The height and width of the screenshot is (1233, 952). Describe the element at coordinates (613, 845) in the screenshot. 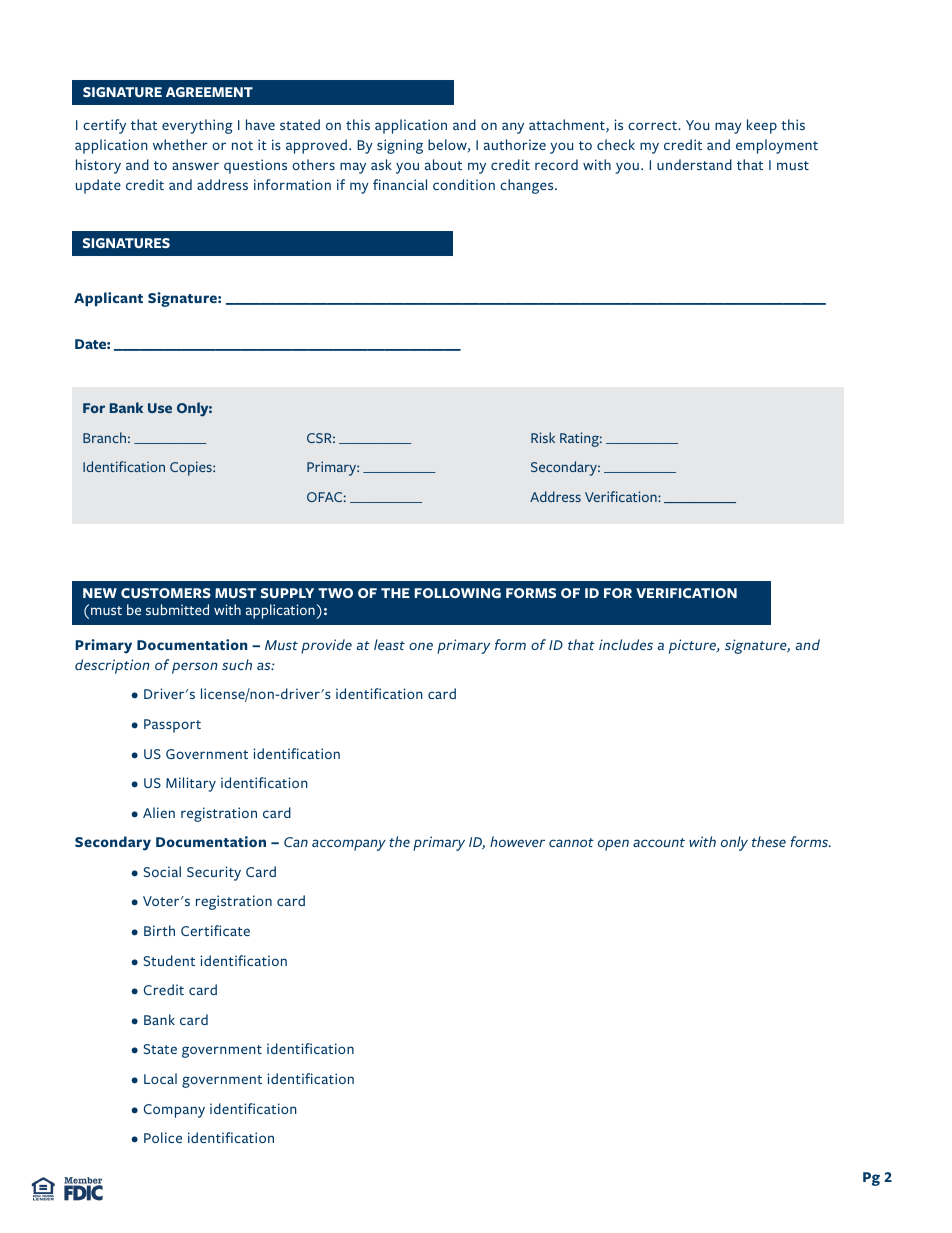

I see `open` at that location.
